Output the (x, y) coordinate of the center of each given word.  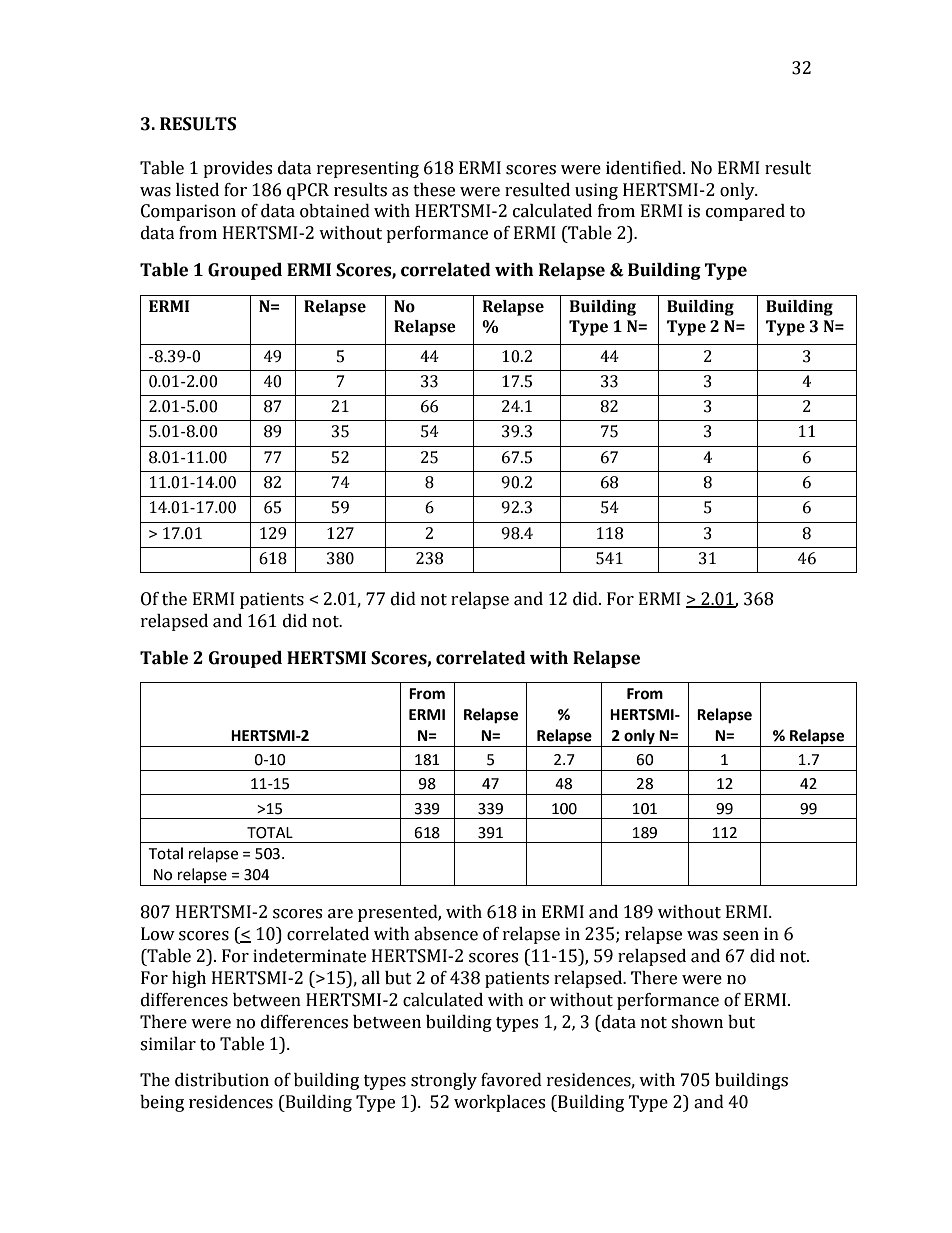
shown (697, 1022)
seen (741, 936)
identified (645, 168)
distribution (222, 1080)
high (189, 979)
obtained (335, 211)
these (434, 190)
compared (745, 212)
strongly (444, 1081)
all (371, 978)
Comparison (188, 212)
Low (158, 934)
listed (197, 190)
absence (446, 934)
